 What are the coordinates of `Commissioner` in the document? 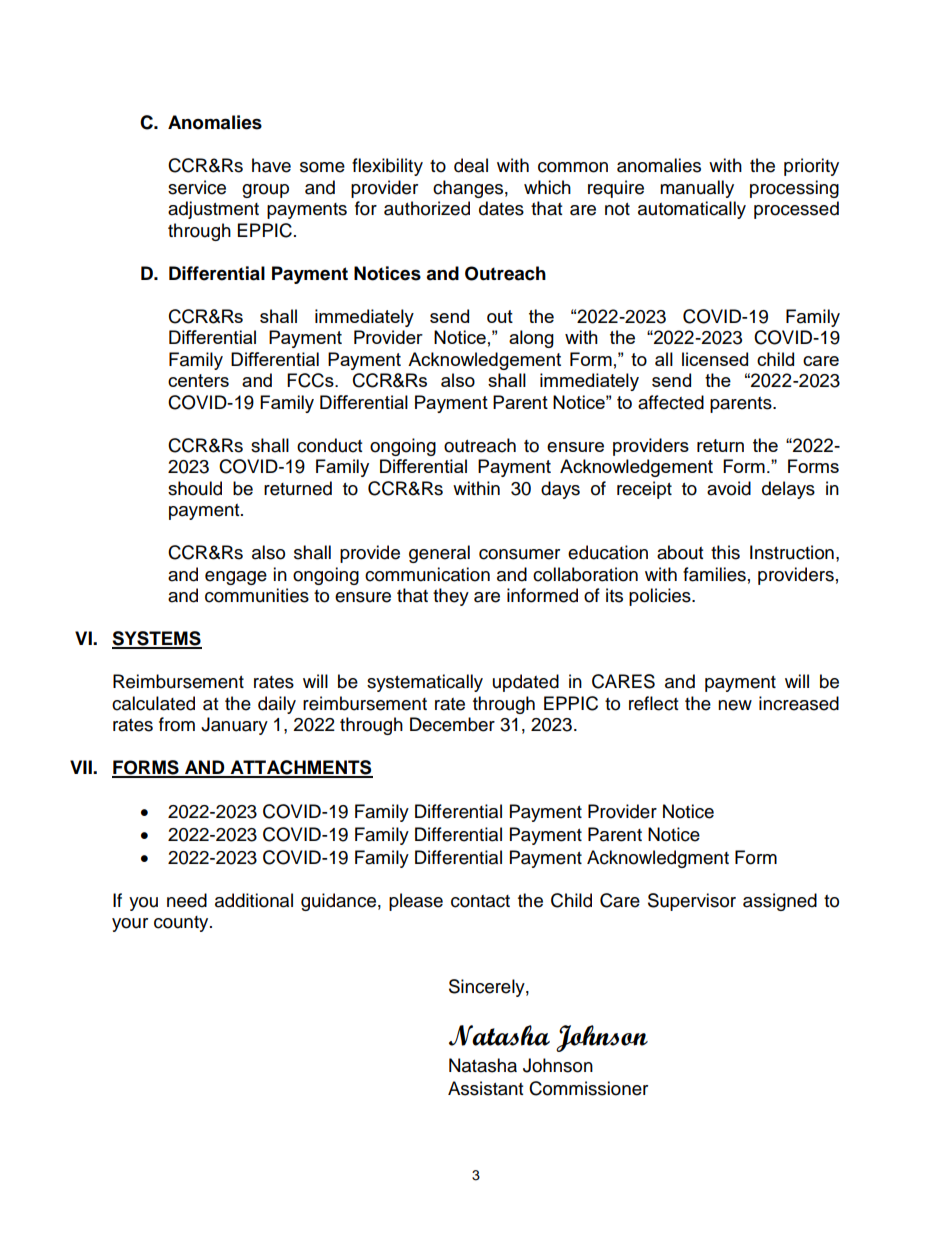 It's located at (588, 1088).
